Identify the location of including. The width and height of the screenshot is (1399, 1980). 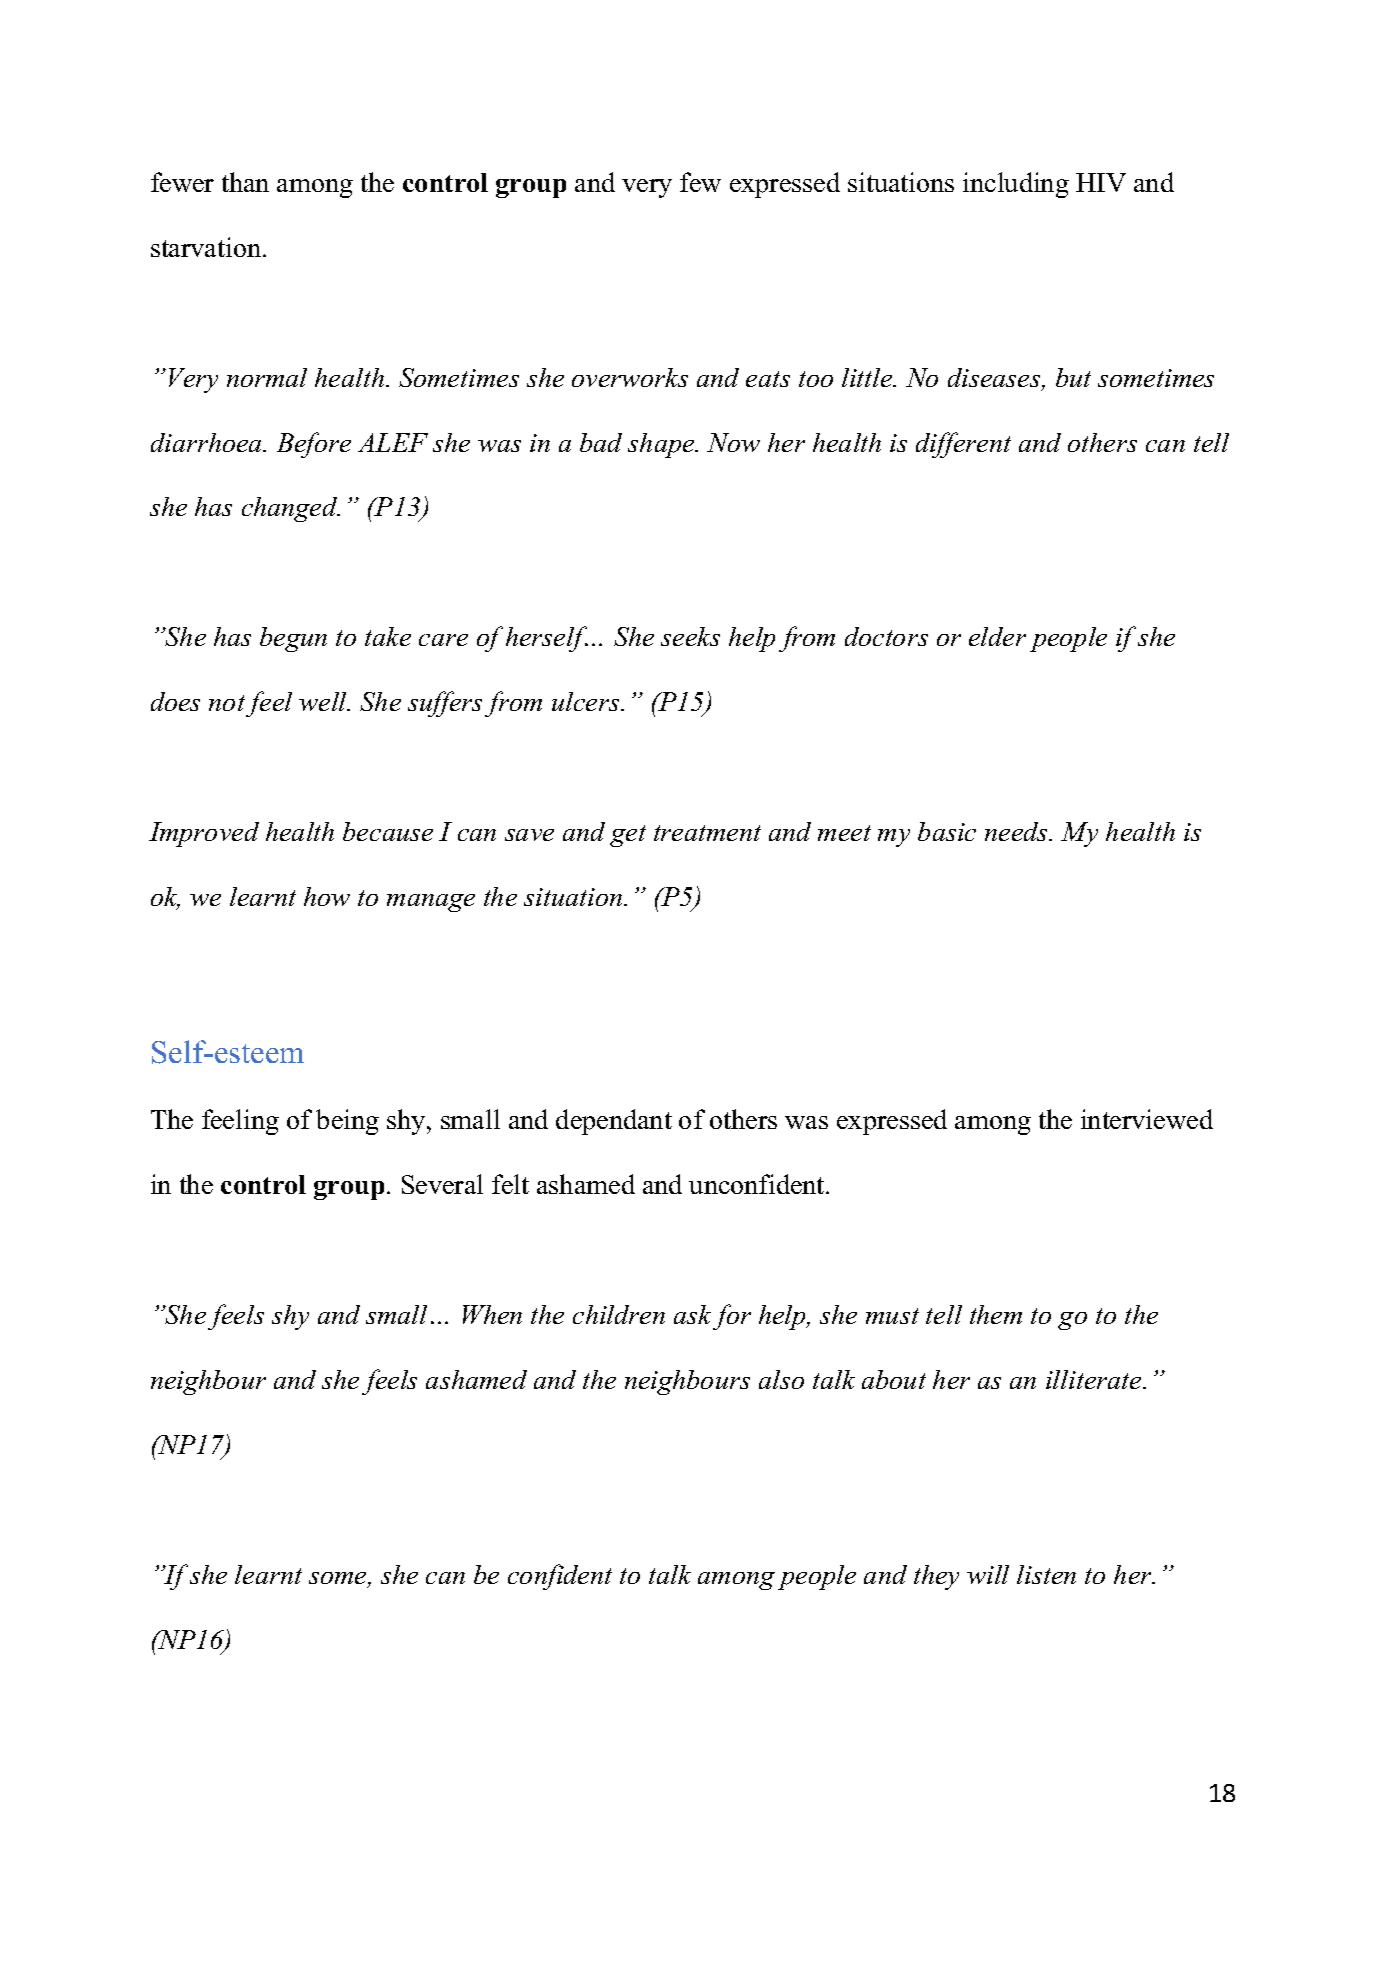
(1016, 185).
